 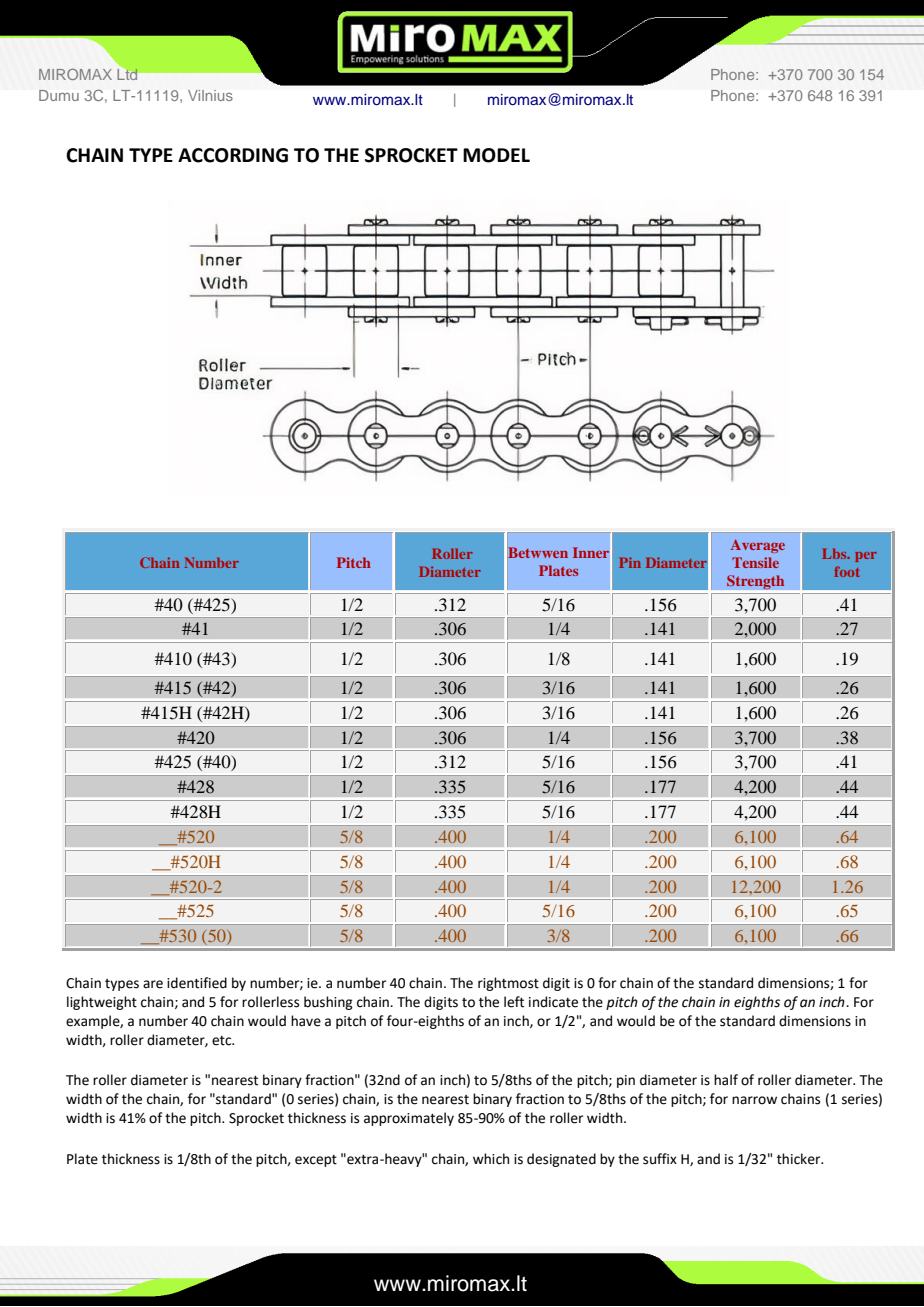 I want to click on Vilnius, so click(x=210, y=95).
